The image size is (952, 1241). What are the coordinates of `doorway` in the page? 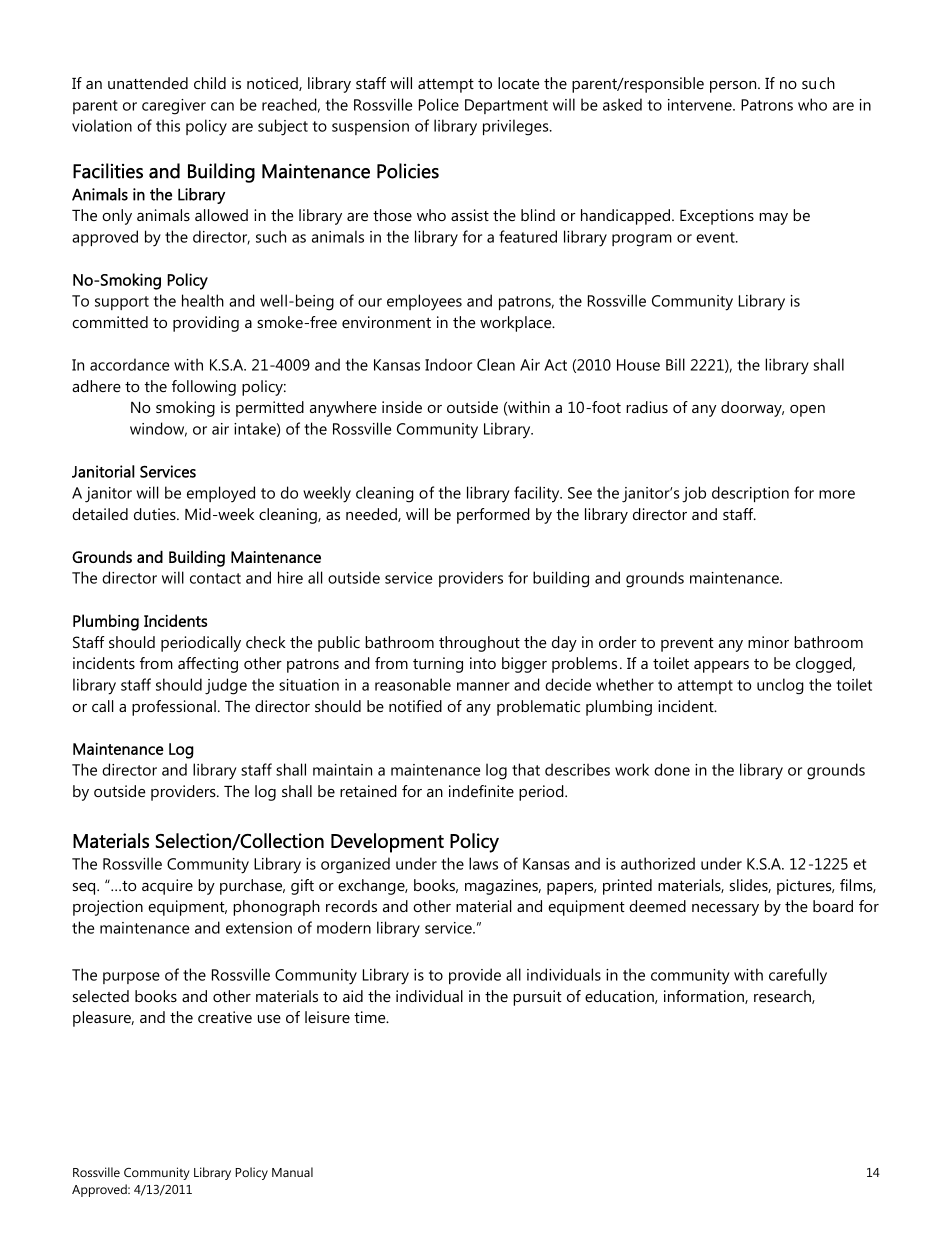 It's located at (752, 409).
